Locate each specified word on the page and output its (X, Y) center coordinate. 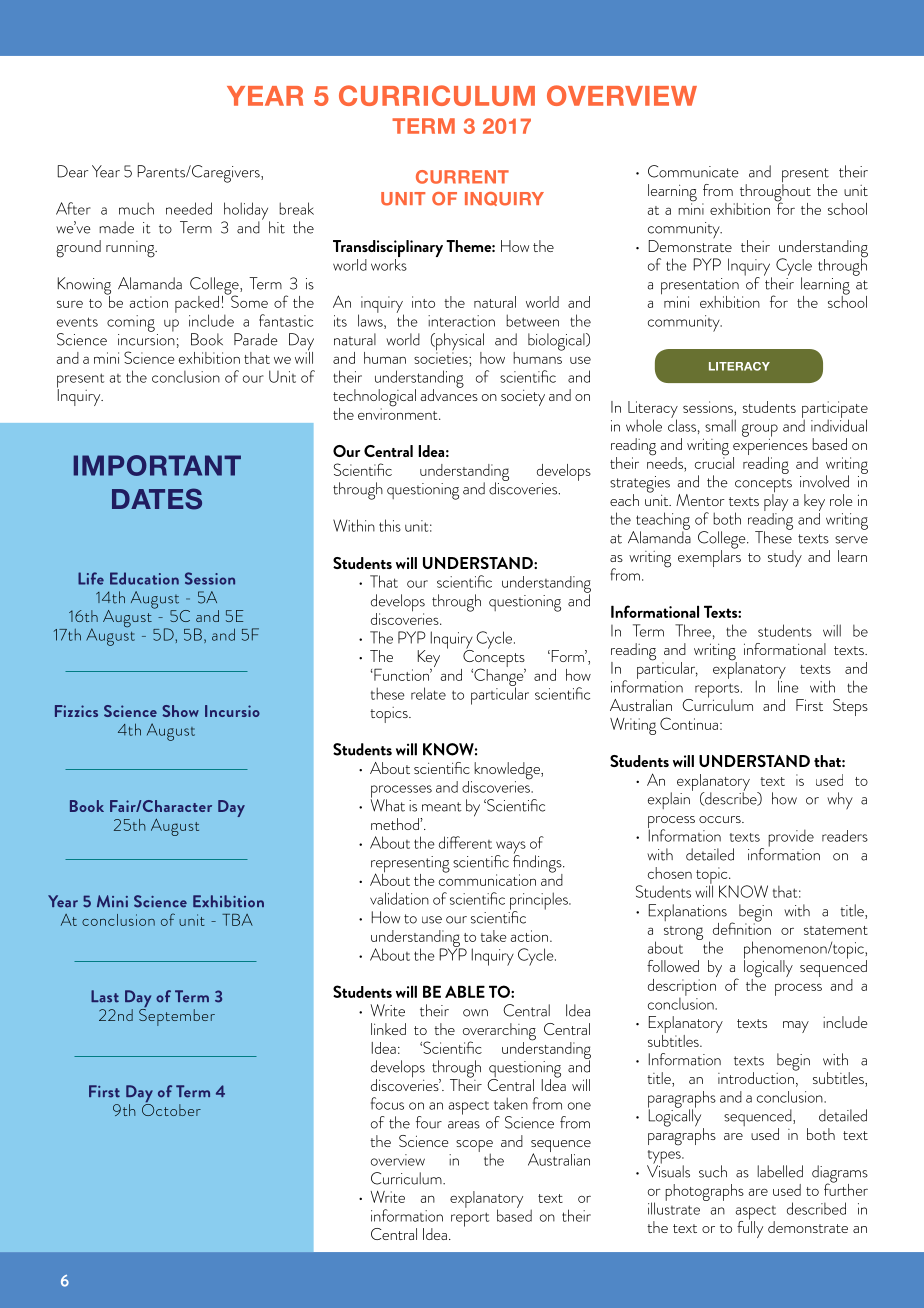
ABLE (465, 991)
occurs (721, 819)
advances (449, 394)
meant (442, 807)
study (785, 558)
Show (180, 711)
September (177, 1016)
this (390, 525)
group (760, 431)
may (796, 1027)
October (171, 1108)
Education (144, 578)
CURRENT (462, 177)
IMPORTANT (157, 465)
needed (189, 208)
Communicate (693, 171)
